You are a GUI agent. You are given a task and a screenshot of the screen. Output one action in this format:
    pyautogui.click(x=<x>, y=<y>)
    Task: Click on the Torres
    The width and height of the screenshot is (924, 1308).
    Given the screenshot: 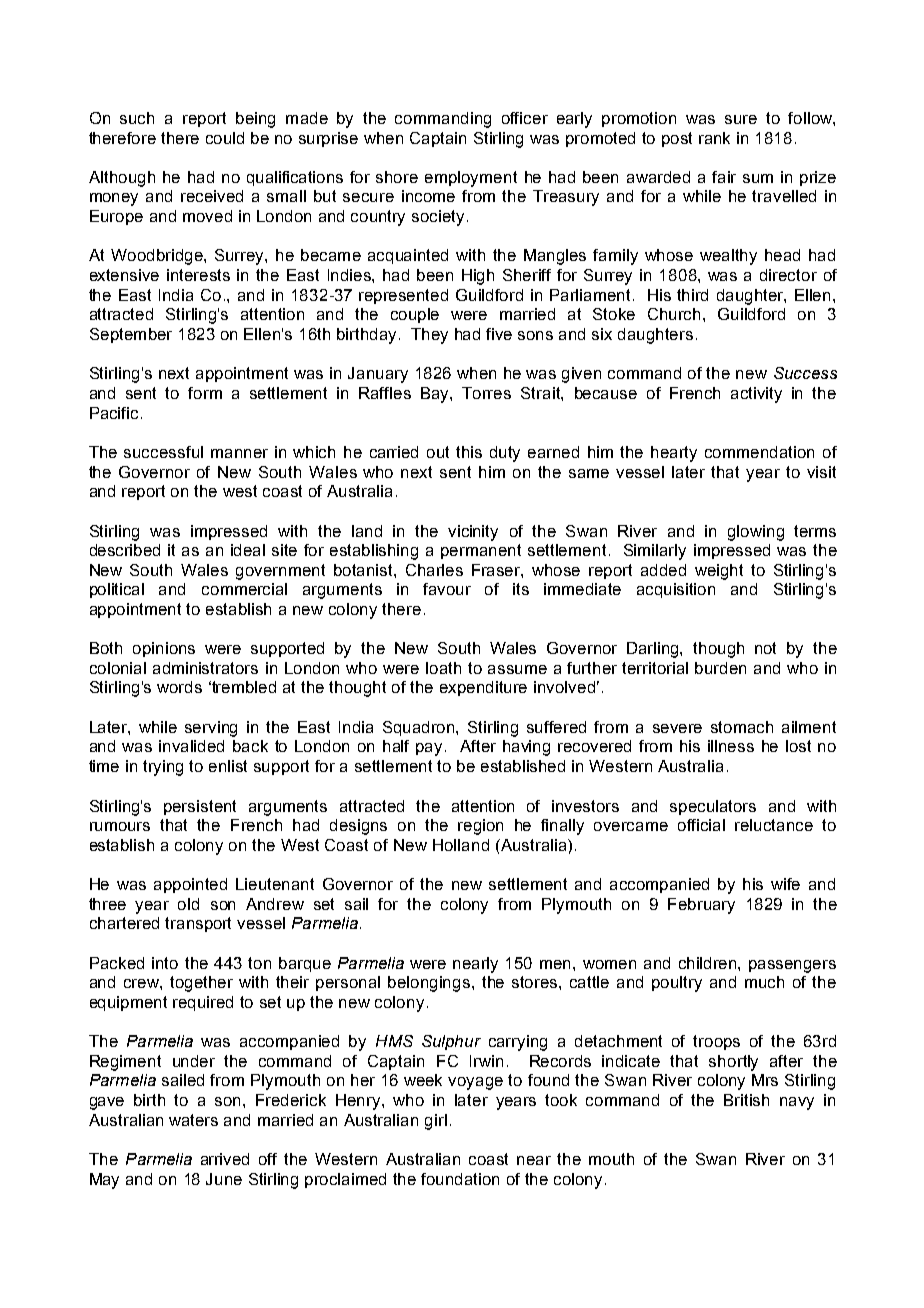 What is the action you would take?
    pyautogui.click(x=486, y=393)
